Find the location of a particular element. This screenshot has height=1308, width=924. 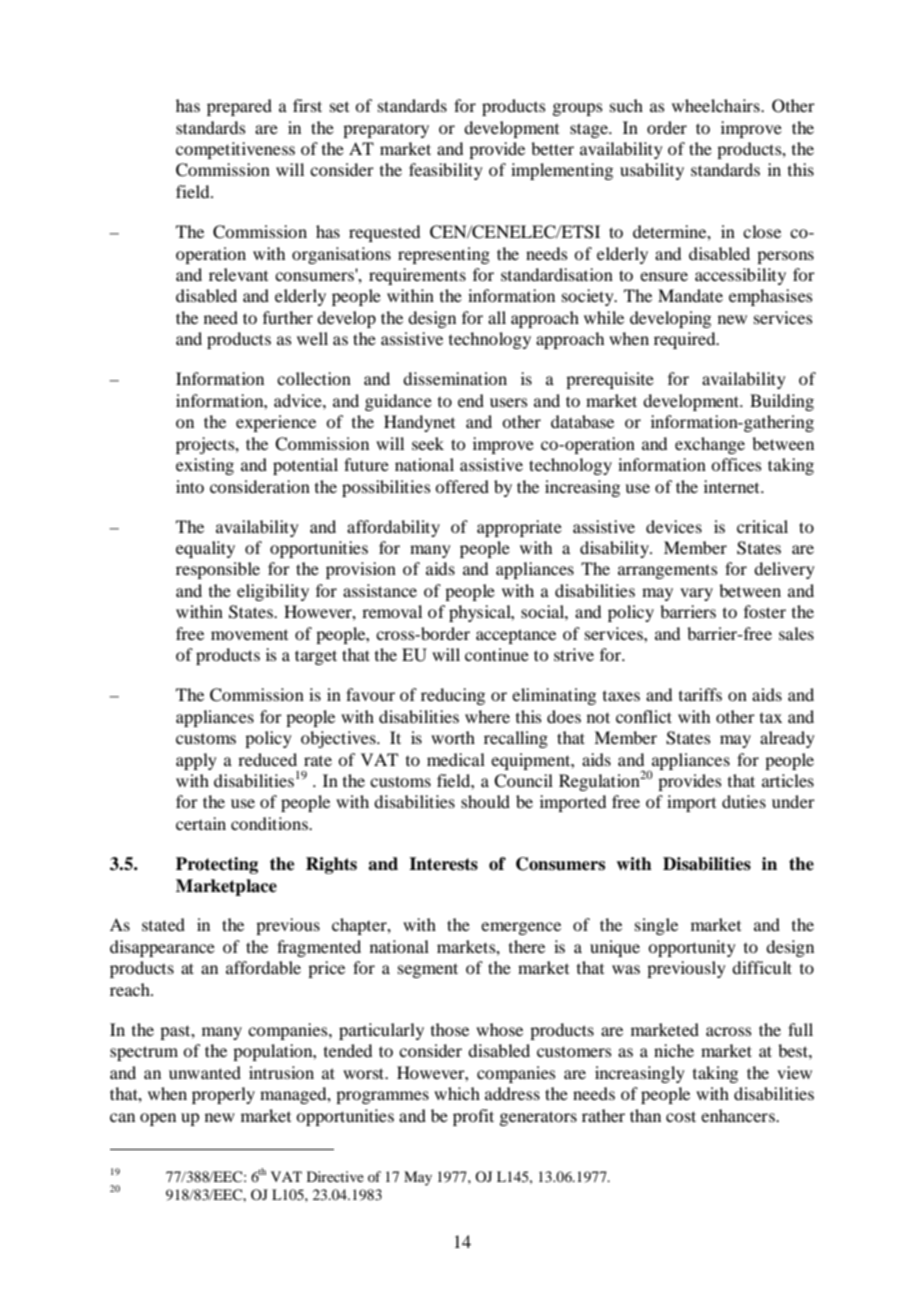

dissemination is located at coordinates (455, 378).
